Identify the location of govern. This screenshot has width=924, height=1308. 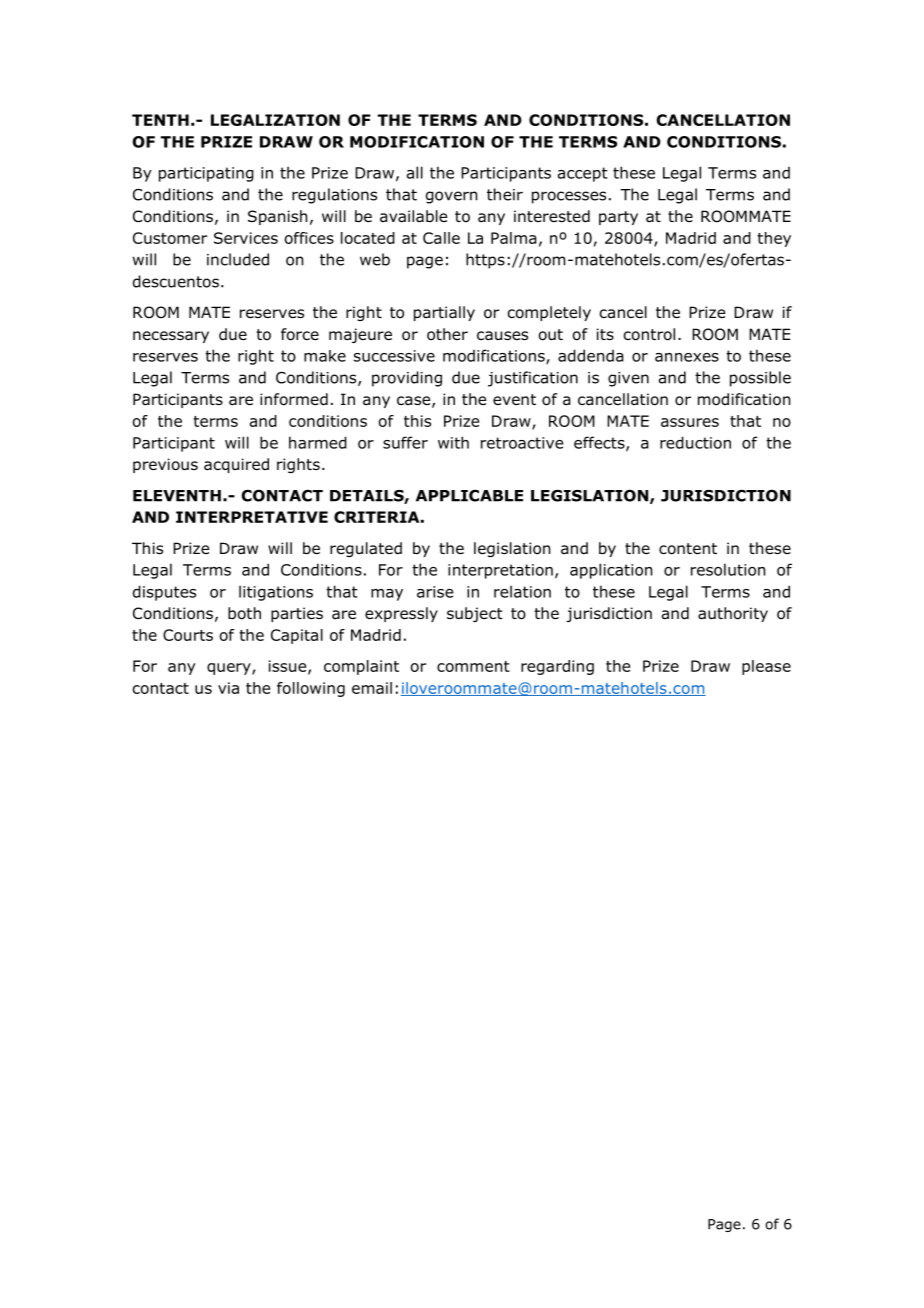
(451, 197).
